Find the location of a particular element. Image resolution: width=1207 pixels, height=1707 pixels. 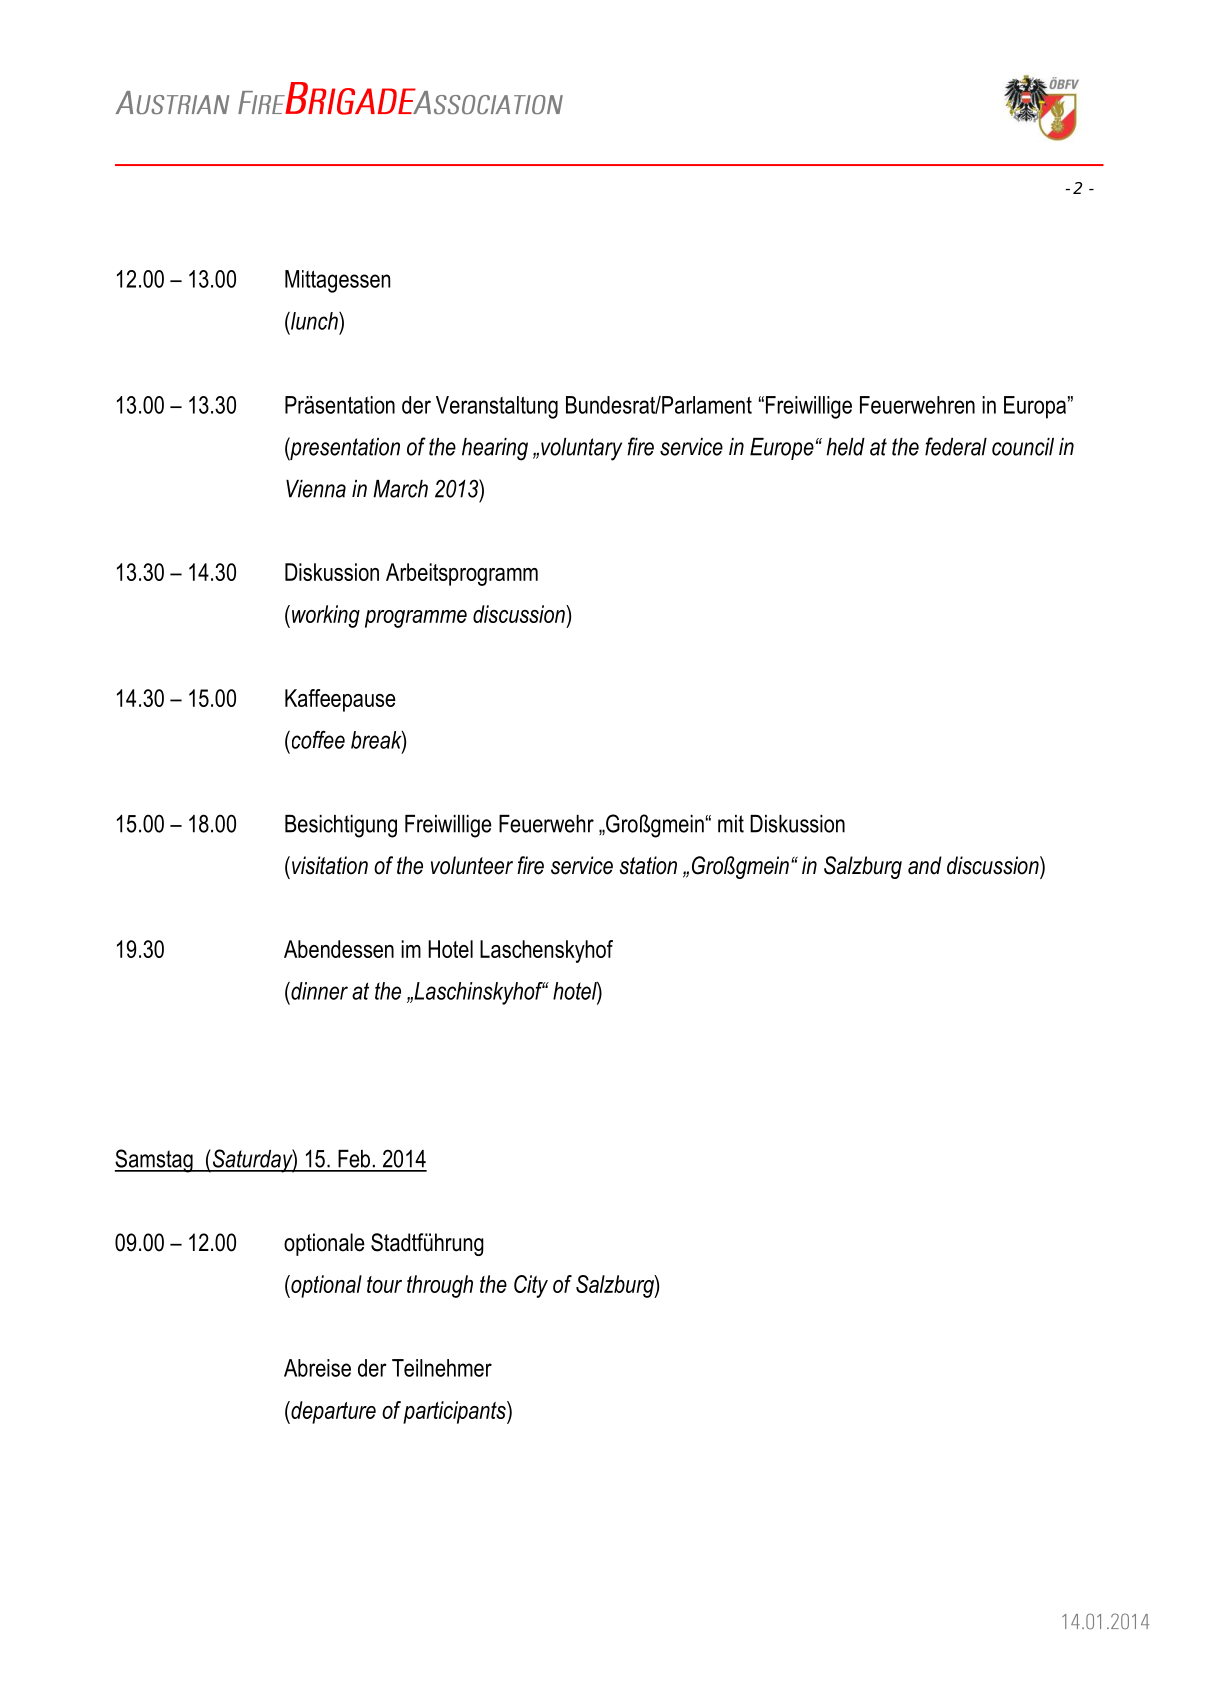

participants is located at coordinates (455, 1412).
